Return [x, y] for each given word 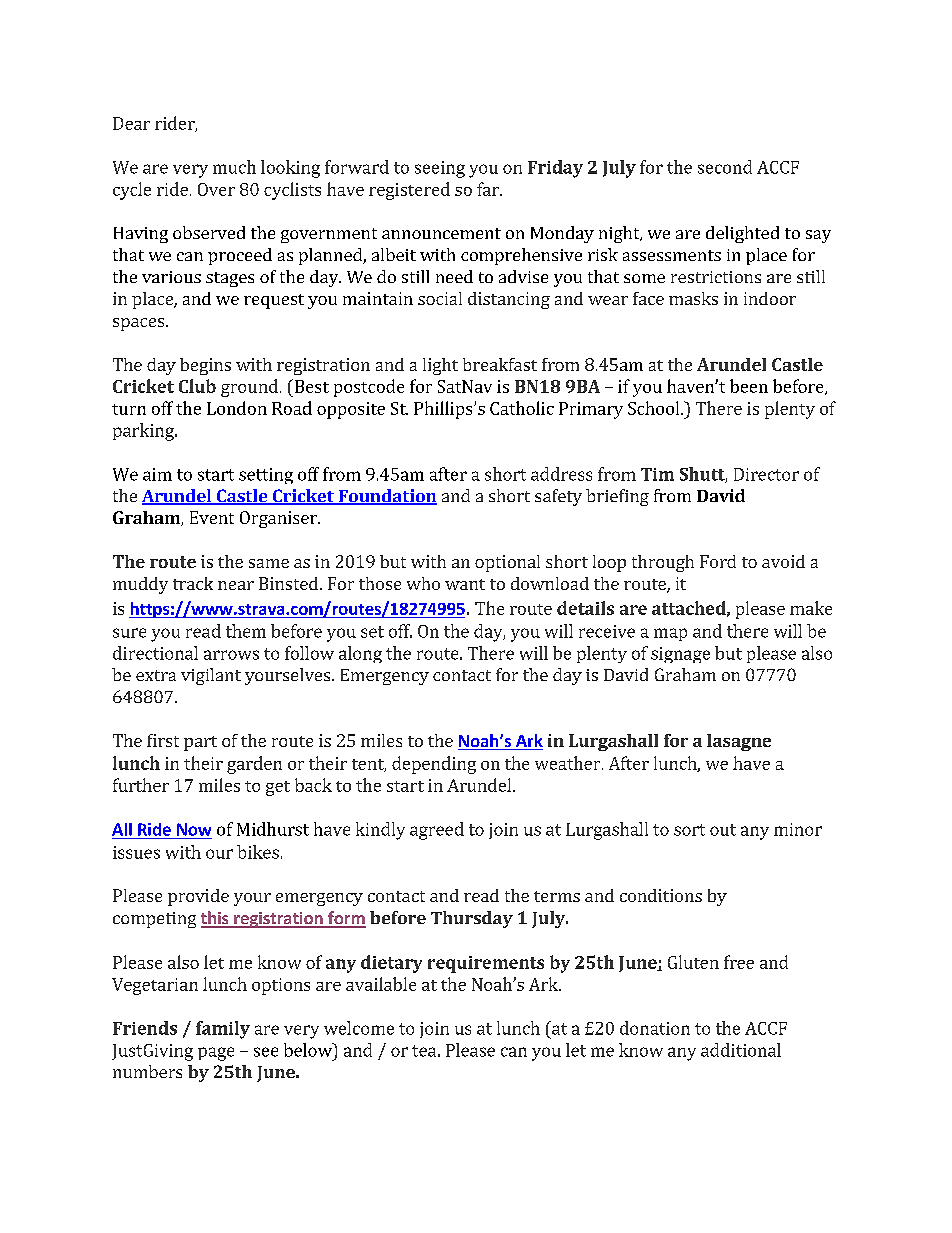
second [725, 167]
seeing [440, 169]
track [193, 583]
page [216, 1054]
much [234, 167]
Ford [718, 561]
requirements [486, 964]
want [465, 584]
